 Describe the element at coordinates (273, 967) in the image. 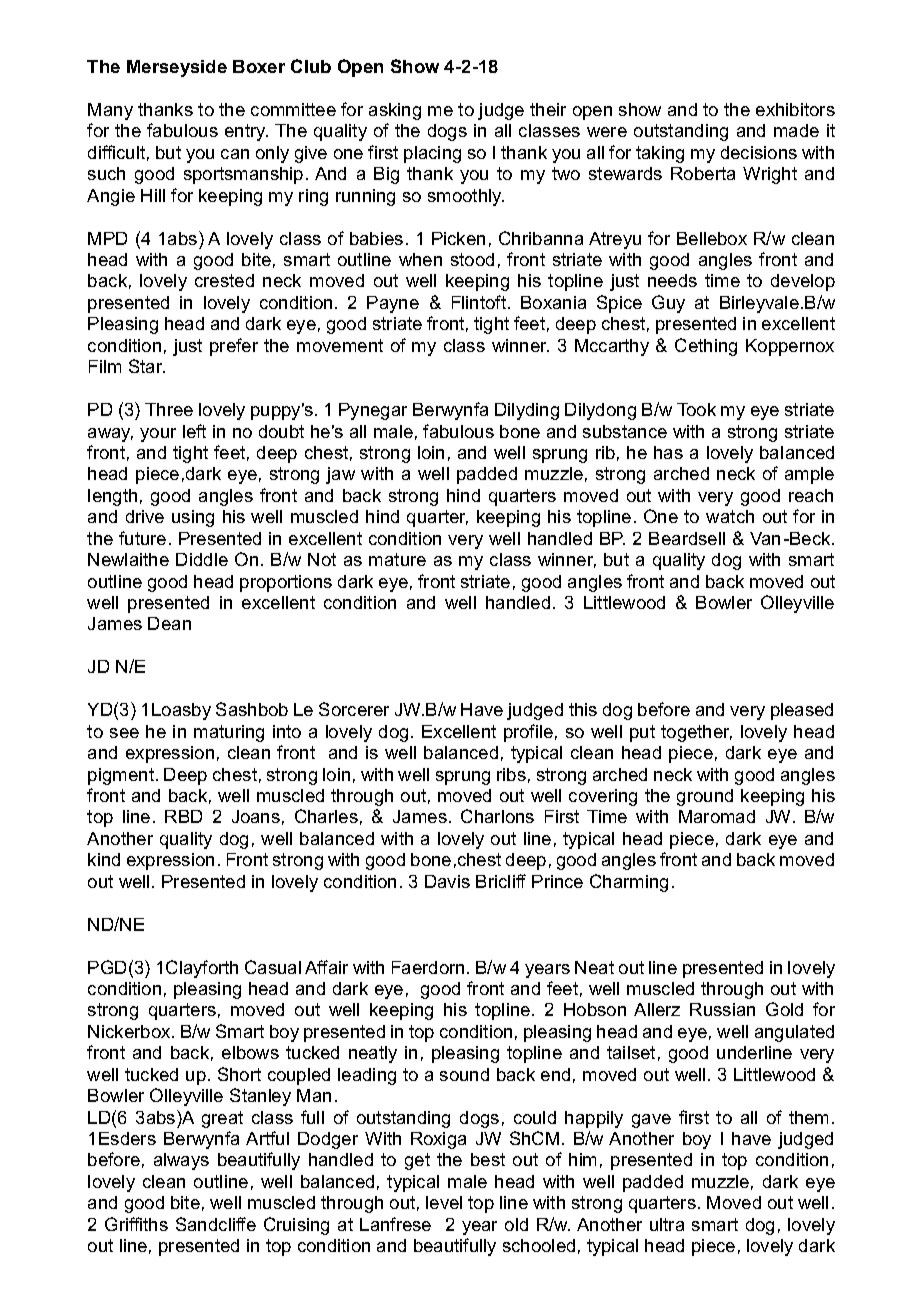

I see `Casual` at that location.
